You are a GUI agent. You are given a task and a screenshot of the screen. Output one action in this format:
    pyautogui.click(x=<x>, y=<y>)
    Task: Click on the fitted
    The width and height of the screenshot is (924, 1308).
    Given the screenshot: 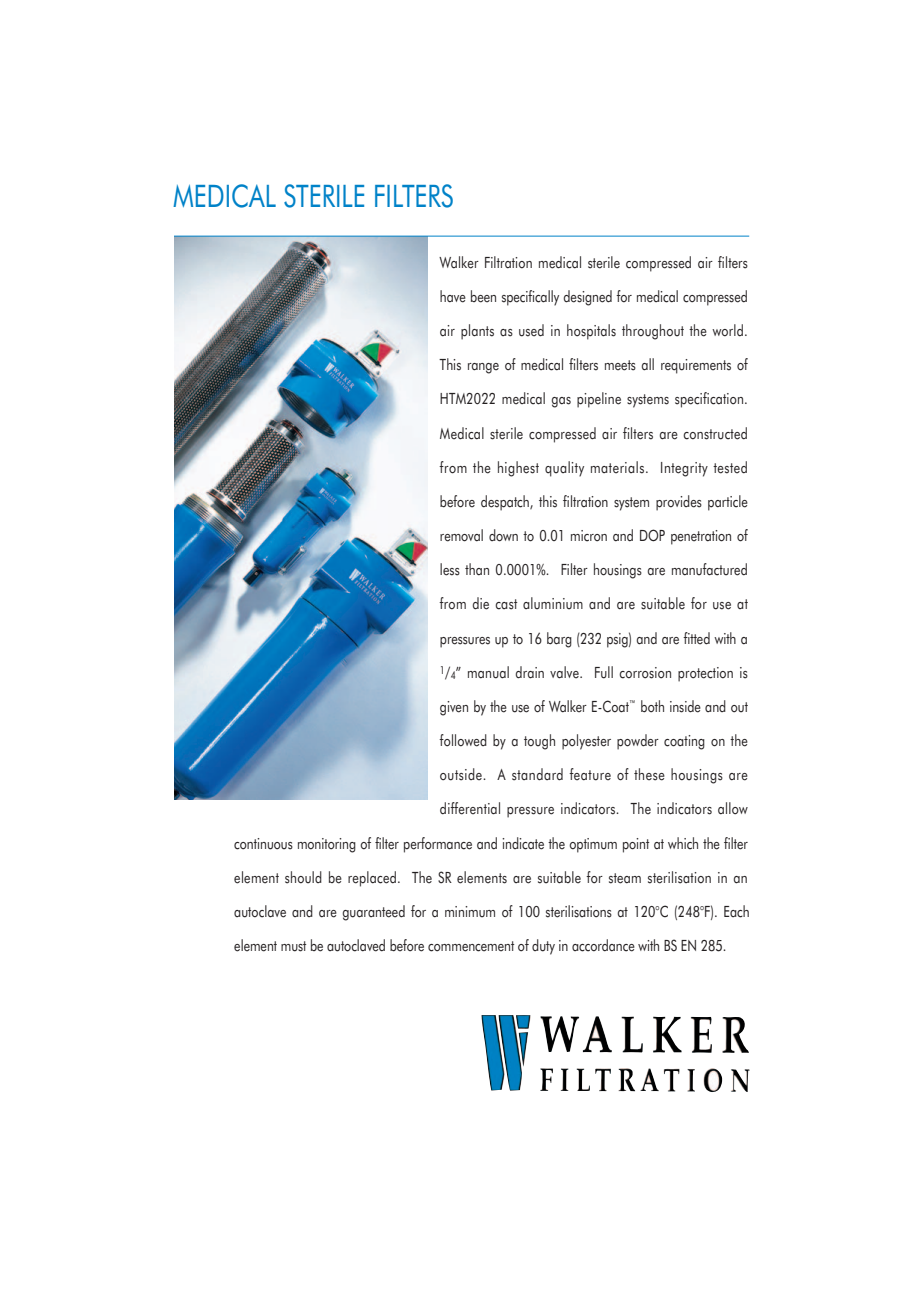 What is the action you would take?
    pyautogui.click(x=696, y=638)
